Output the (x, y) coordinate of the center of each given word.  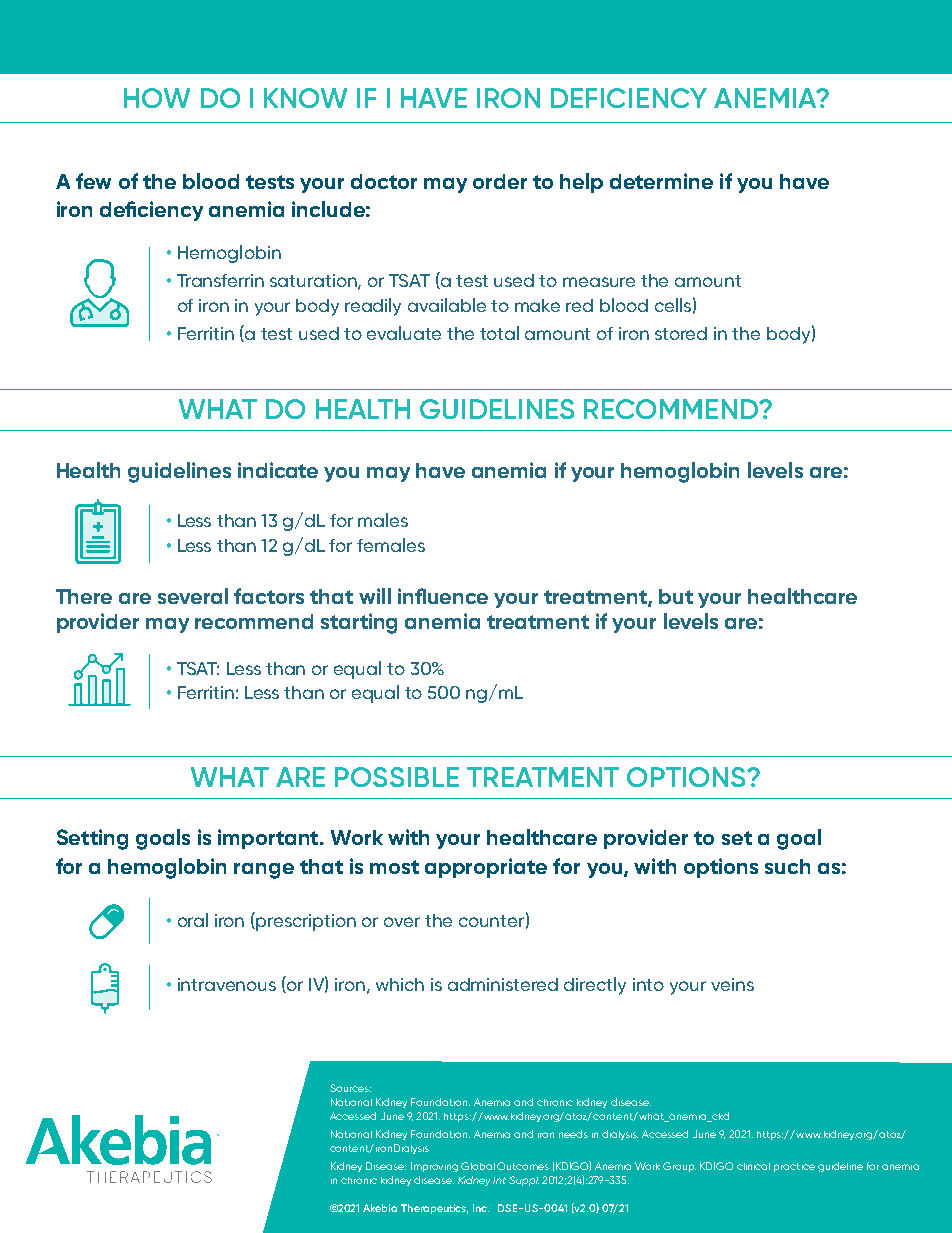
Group (679, 1167)
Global (478, 1166)
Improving (434, 1167)
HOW (157, 98)
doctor (384, 181)
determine (661, 181)
